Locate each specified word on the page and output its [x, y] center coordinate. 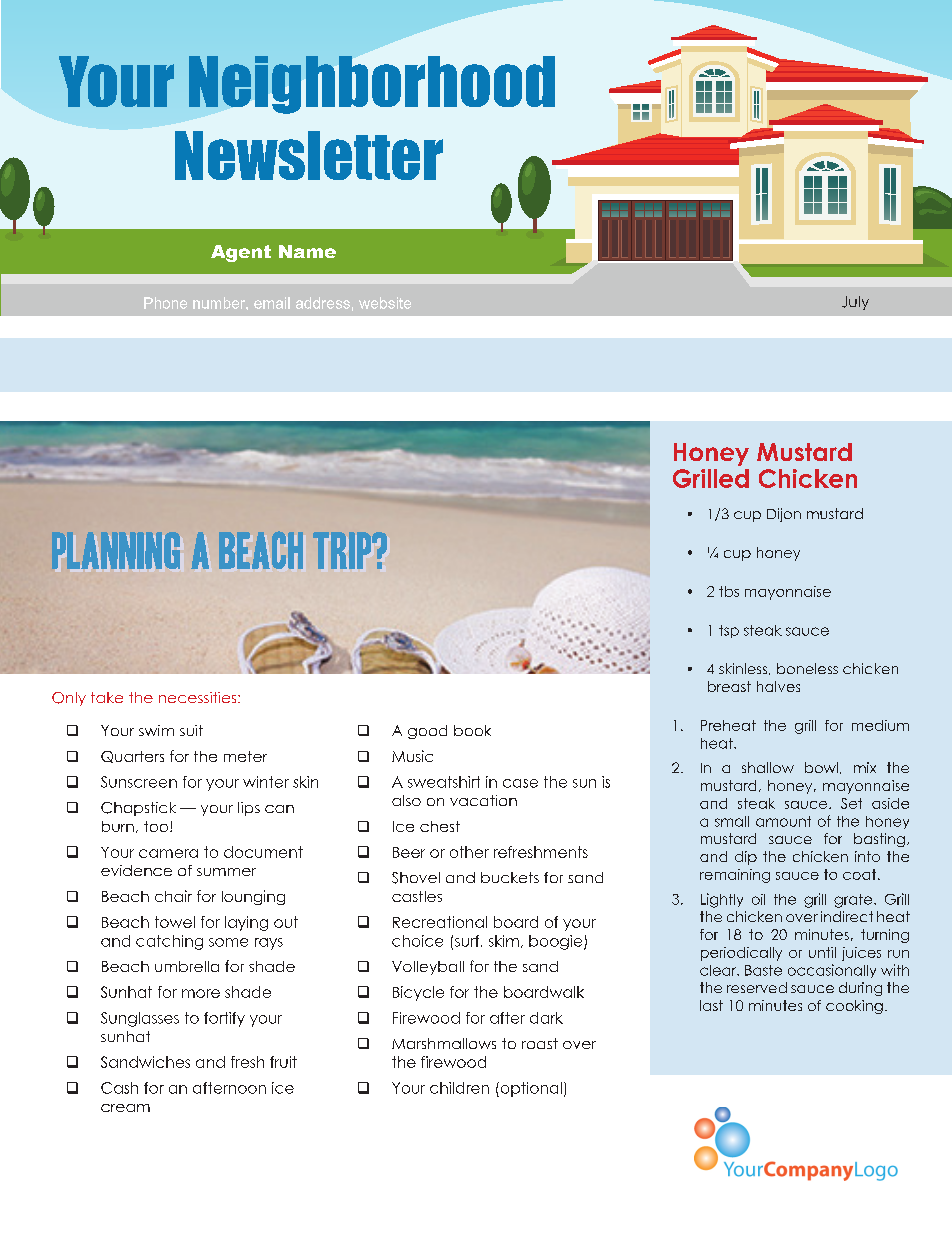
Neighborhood [372, 85]
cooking [854, 1007]
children [459, 1088]
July [855, 303]
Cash [119, 1088]
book [472, 730]
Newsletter [309, 155]
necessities [199, 697]
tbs [729, 591]
